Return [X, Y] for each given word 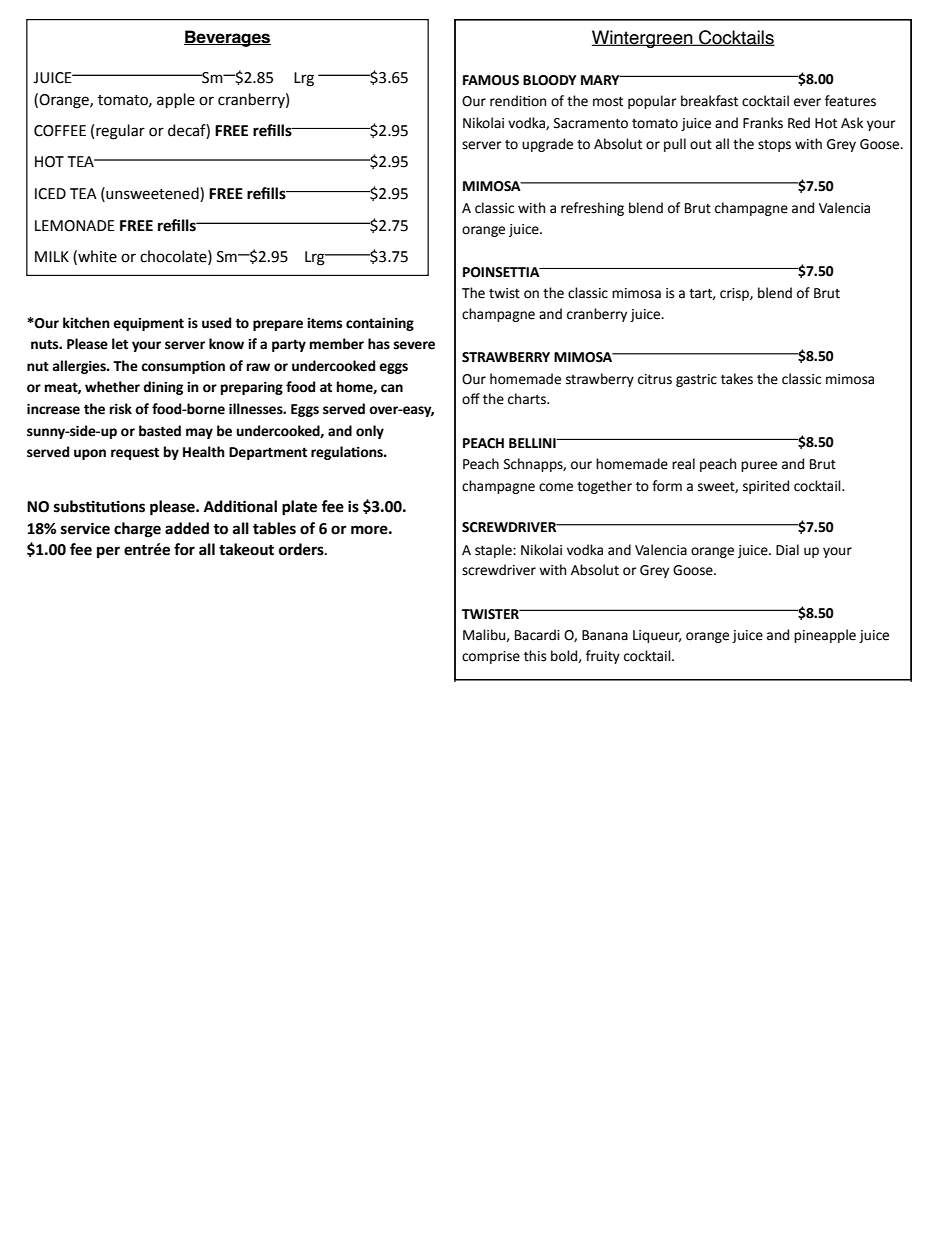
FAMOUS [491, 80]
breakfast [709, 101]
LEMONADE [75, 226]
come [556, 487]
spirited [766, 487]
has [379, 344]
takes [737, 379]
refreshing [592, 209]
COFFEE [60, 131]
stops [774, 146]
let [120, 344]
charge [137, 530]
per [108, 552]
